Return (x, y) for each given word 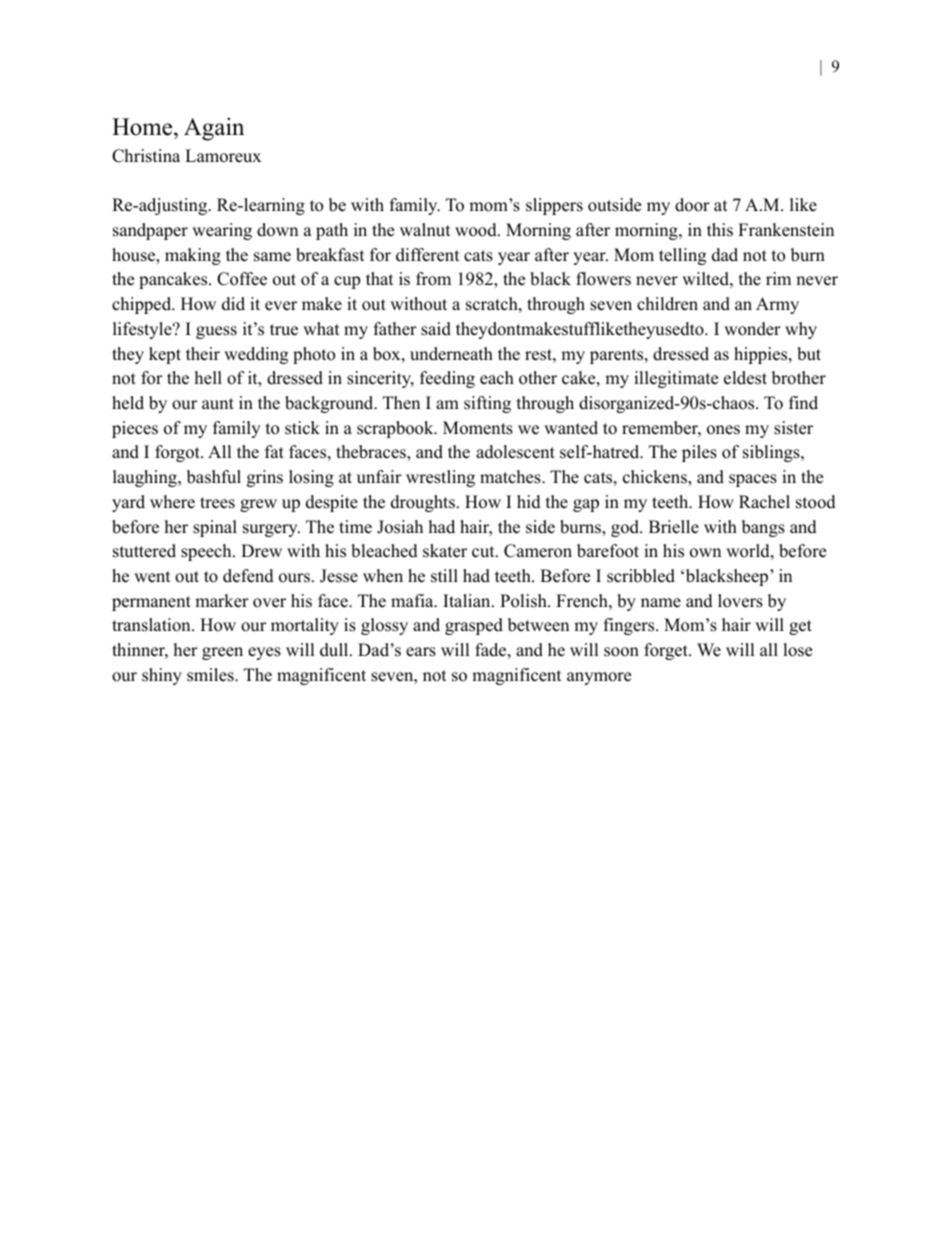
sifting (487, 404)
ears (421, 652)
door (692, 205)
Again (214, 129)
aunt (218, 404)
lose (797, 650)
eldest (745, 378)
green (222, 653)
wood (477, 230)
